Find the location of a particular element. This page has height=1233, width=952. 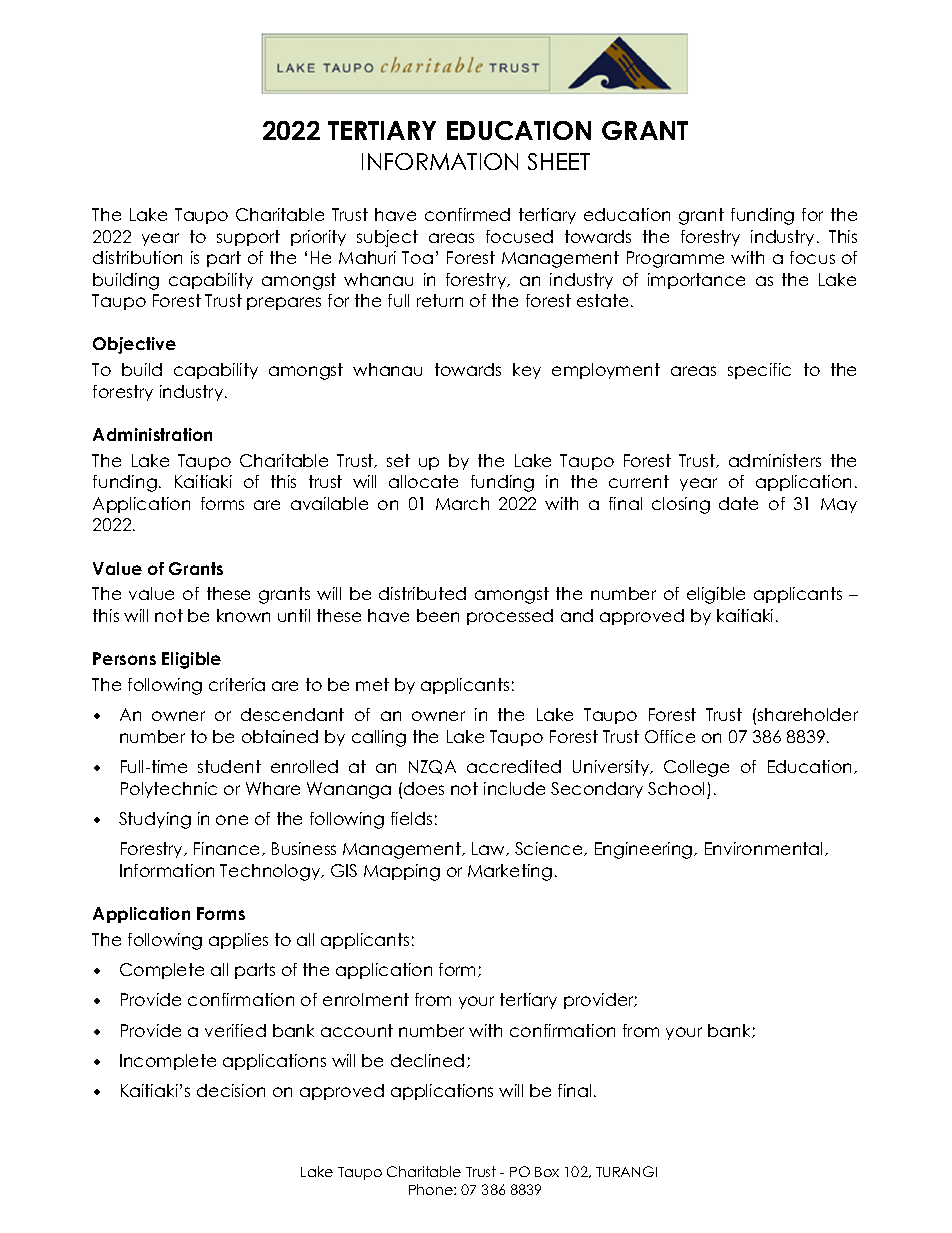

Programme is located at coordinates (675, 259).
